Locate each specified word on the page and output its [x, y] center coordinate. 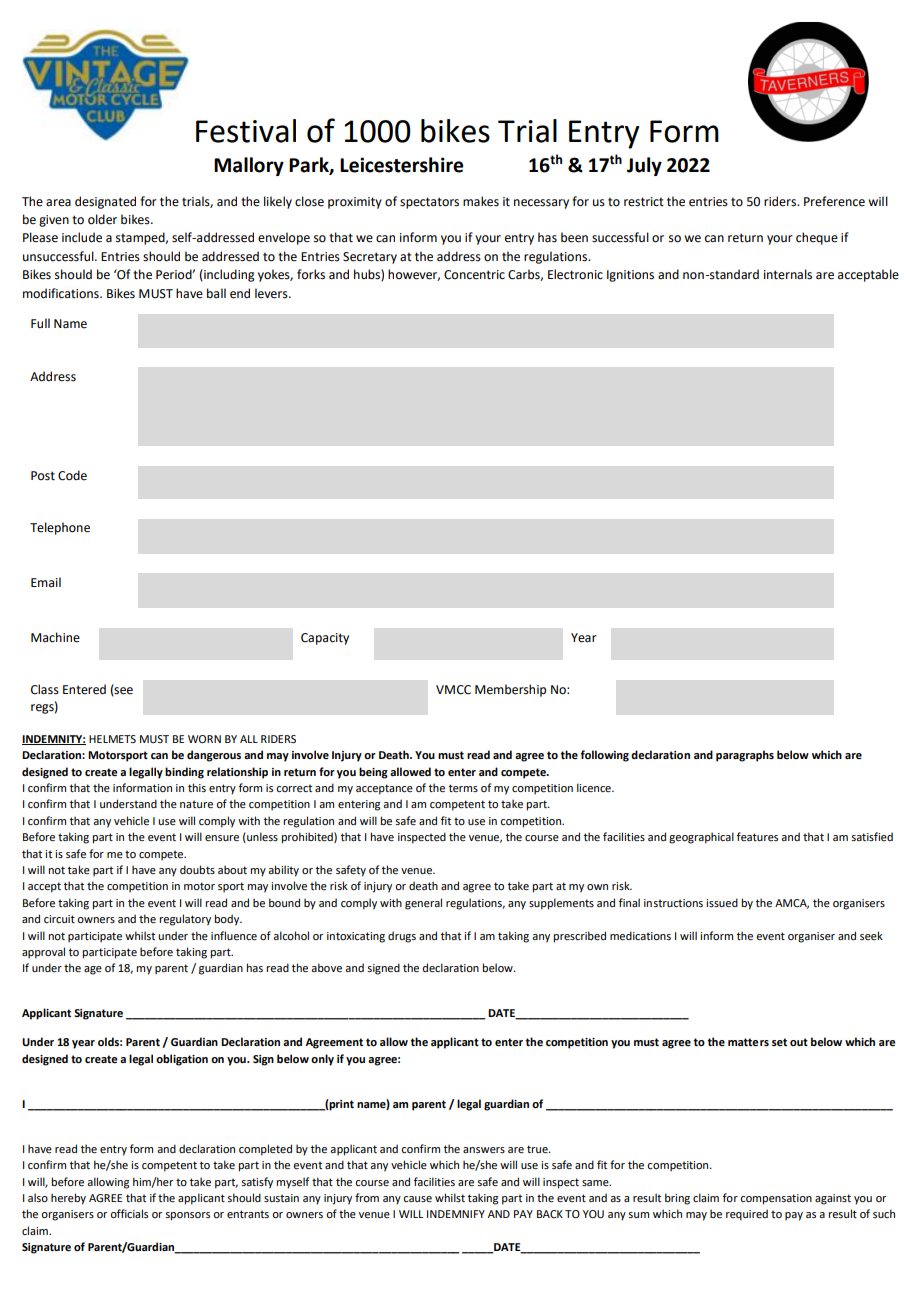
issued [722, 902]
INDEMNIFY [456, 1214]
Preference [834, 201]
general [423, 904]
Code [72, 475]
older [102, 219]
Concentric [474, 275]
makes [481, 201]
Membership [510, 690]
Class [45, 689]
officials [129, 1213]
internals [788, 274]
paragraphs [745, 756]
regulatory [185, 920]
